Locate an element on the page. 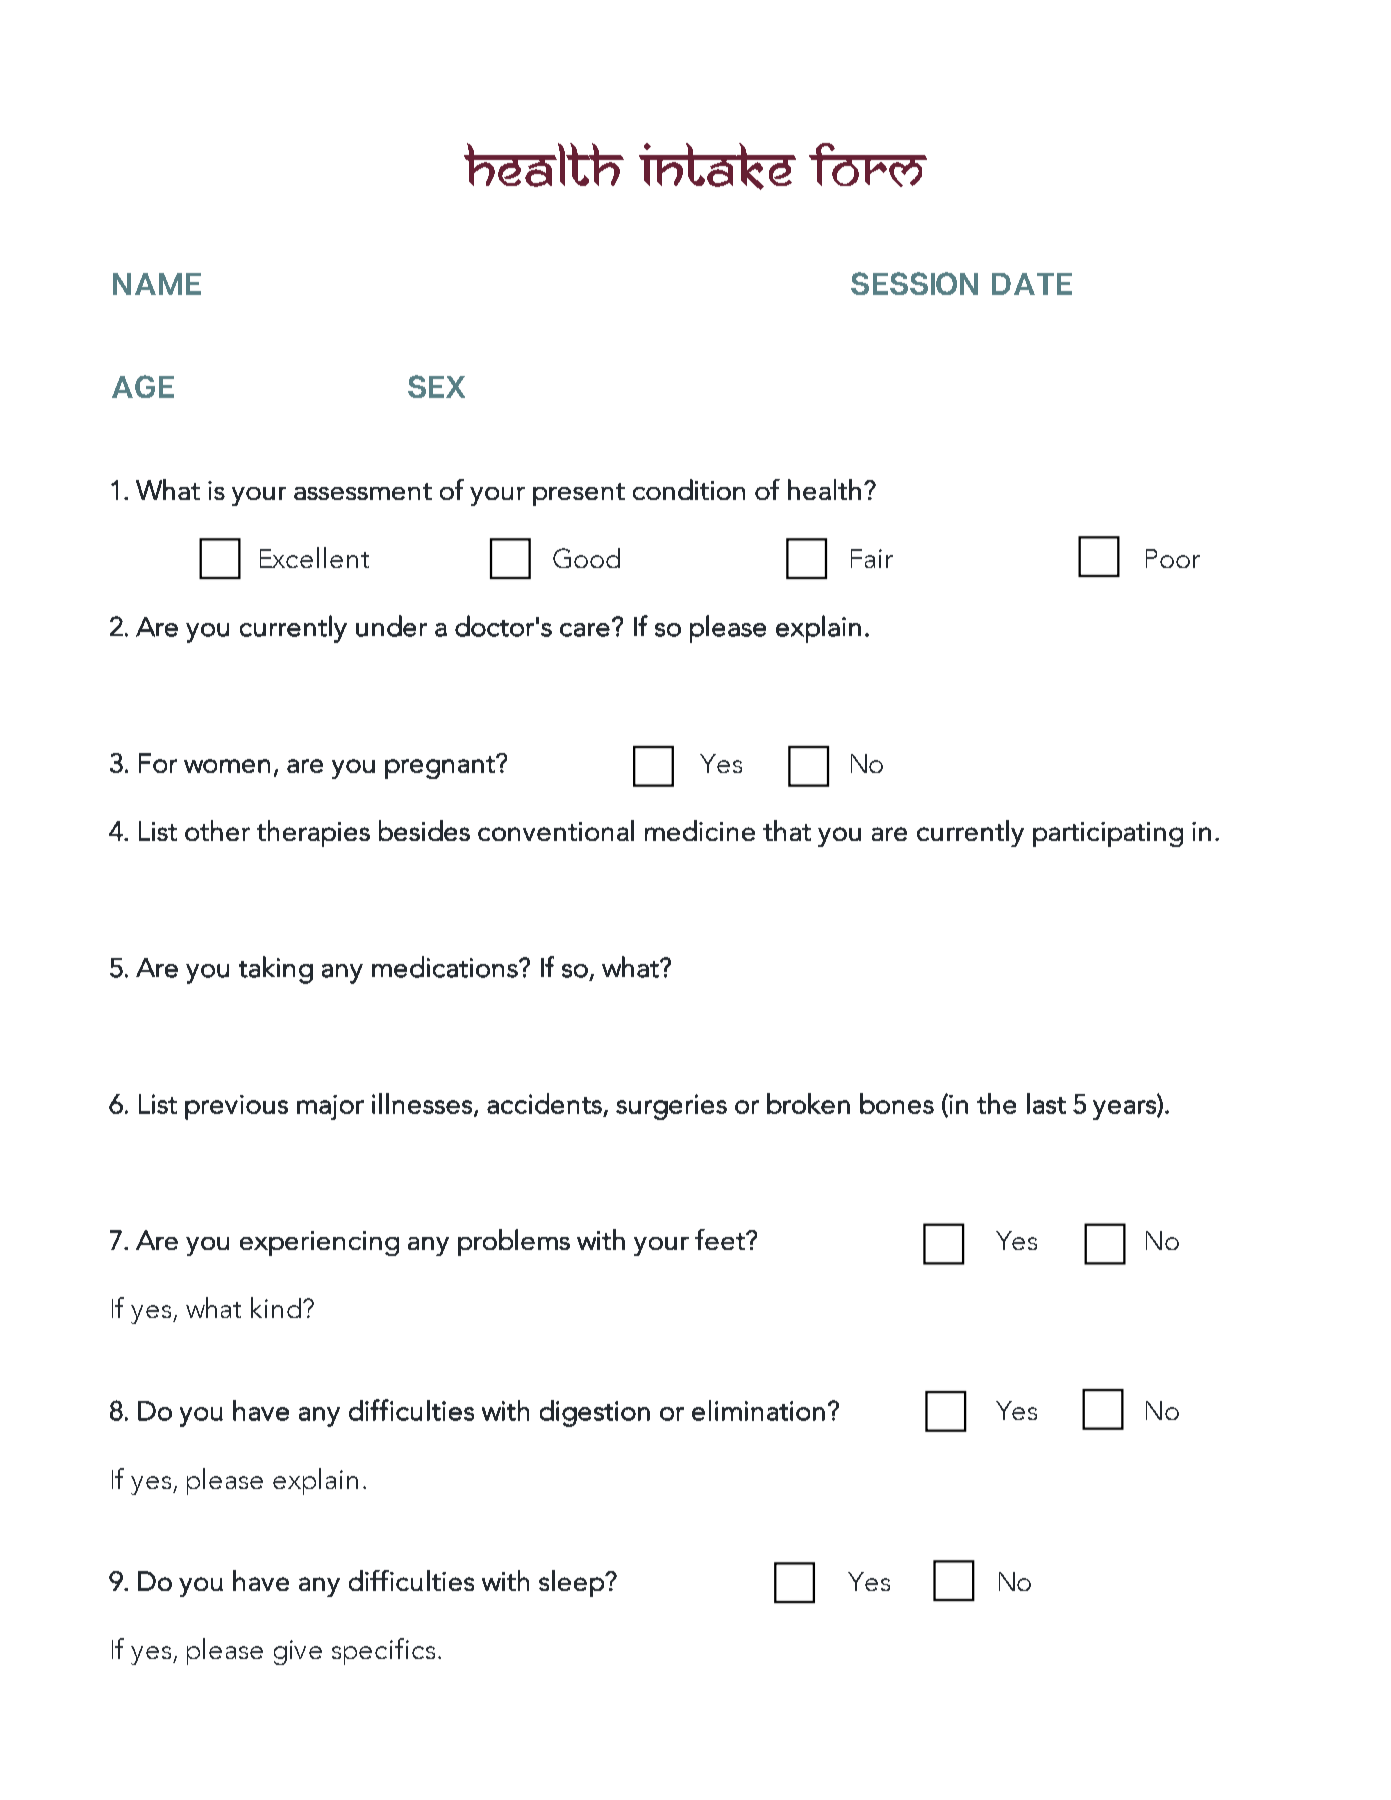 Image resolution: width=1391 pixels, height=1800 pixels. INTAKE is located at coordinates (717, 166).
